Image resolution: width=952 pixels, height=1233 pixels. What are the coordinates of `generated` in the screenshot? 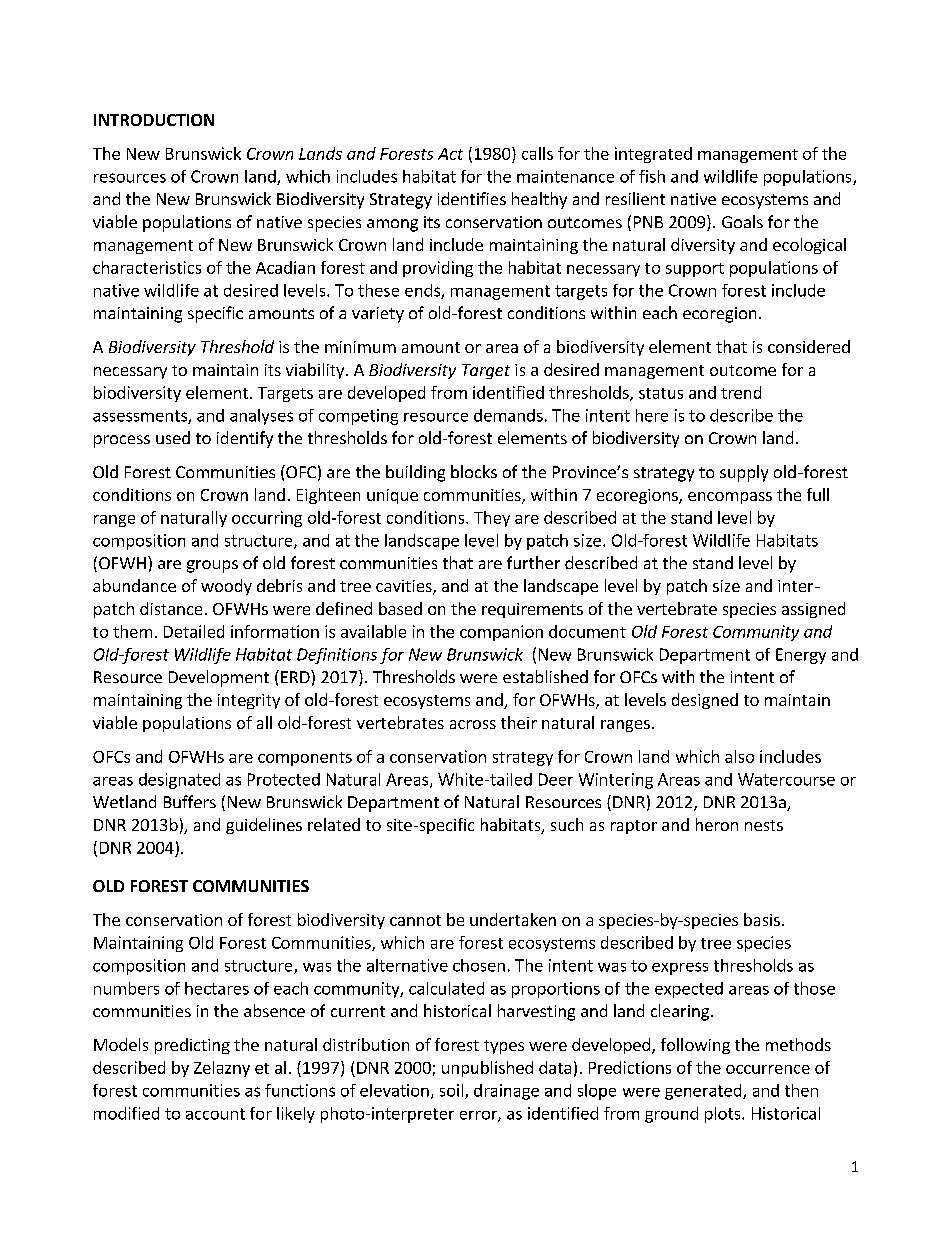 It's located at (704, 1092).
